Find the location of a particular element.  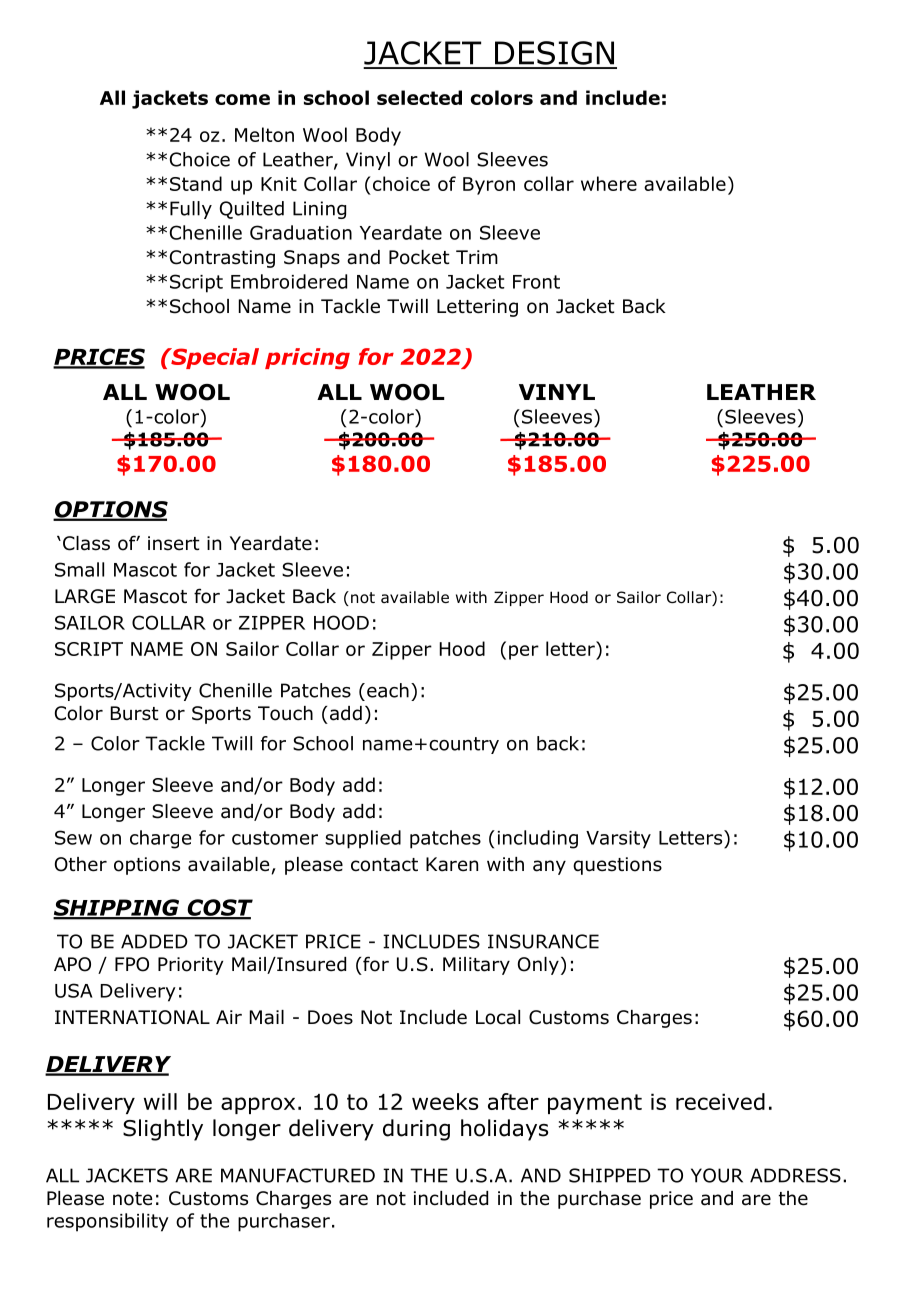

selected is located at coordinates (419, 97).
